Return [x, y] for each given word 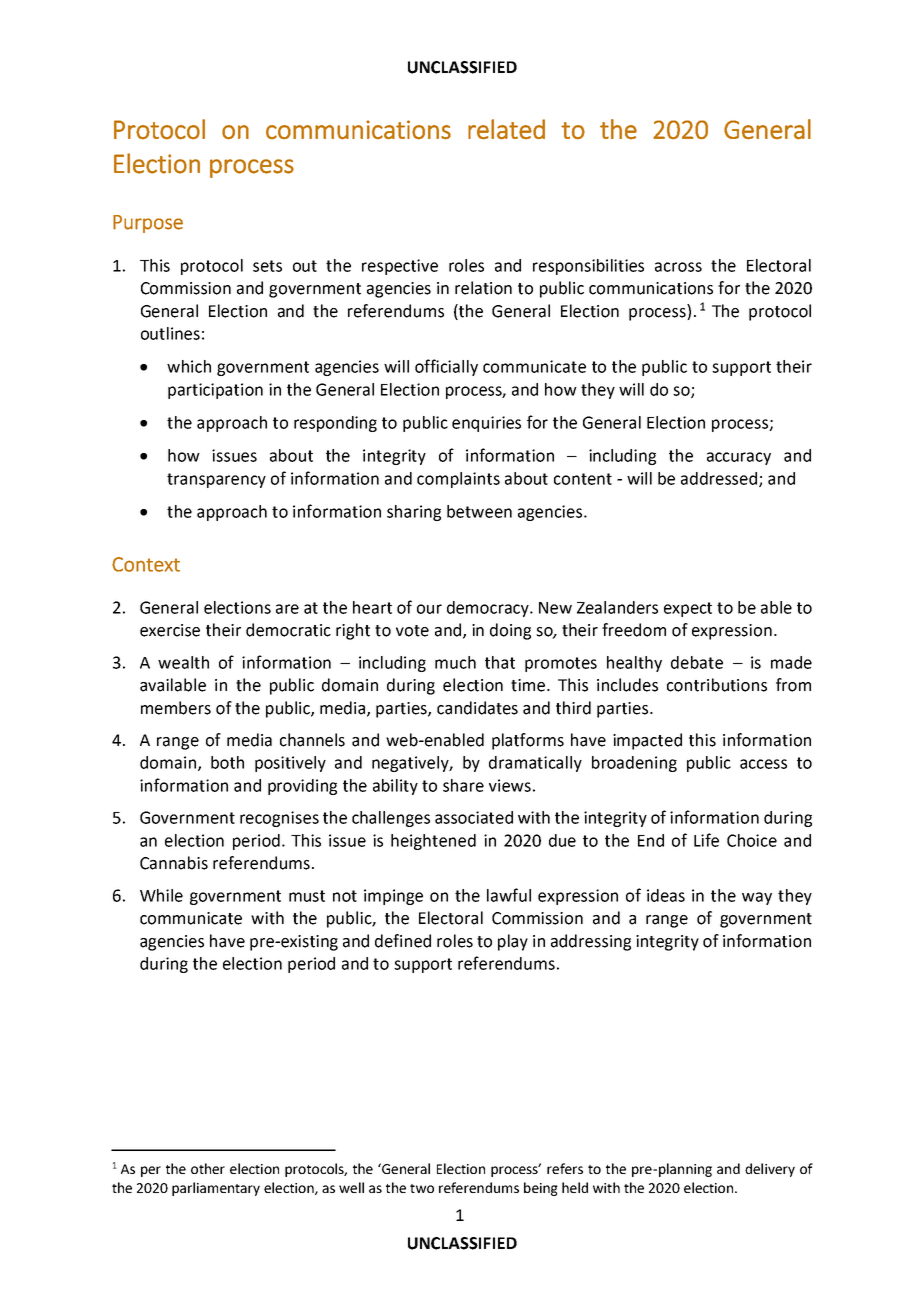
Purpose [148, 224]
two [422, 1188]
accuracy [739, 458]
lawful [509, 895]
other [208, 1168]
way [757, 898]
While [161, 895]
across [678, 267]
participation [215, 391]
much [455, 662]
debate [697, 662]
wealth [183, 662]
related [506, 129]
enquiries [486, 424]
